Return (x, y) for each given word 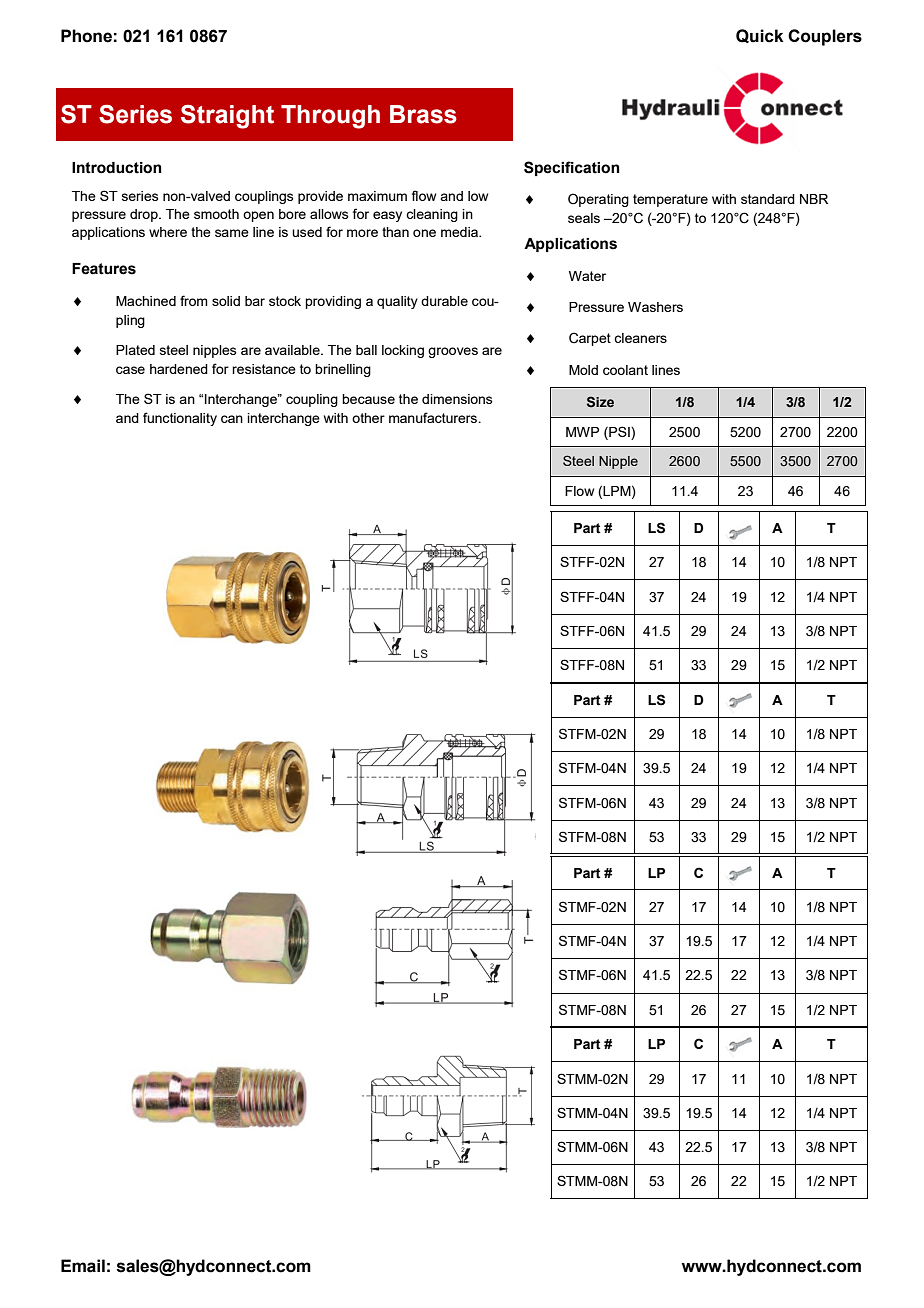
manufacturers (434, 417)
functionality (180, 419)
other (368, 418)
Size (600, 401)
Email (83, 1266)
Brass (423, 114)
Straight (227, 117)
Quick (760, 36)
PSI (619, 431)
